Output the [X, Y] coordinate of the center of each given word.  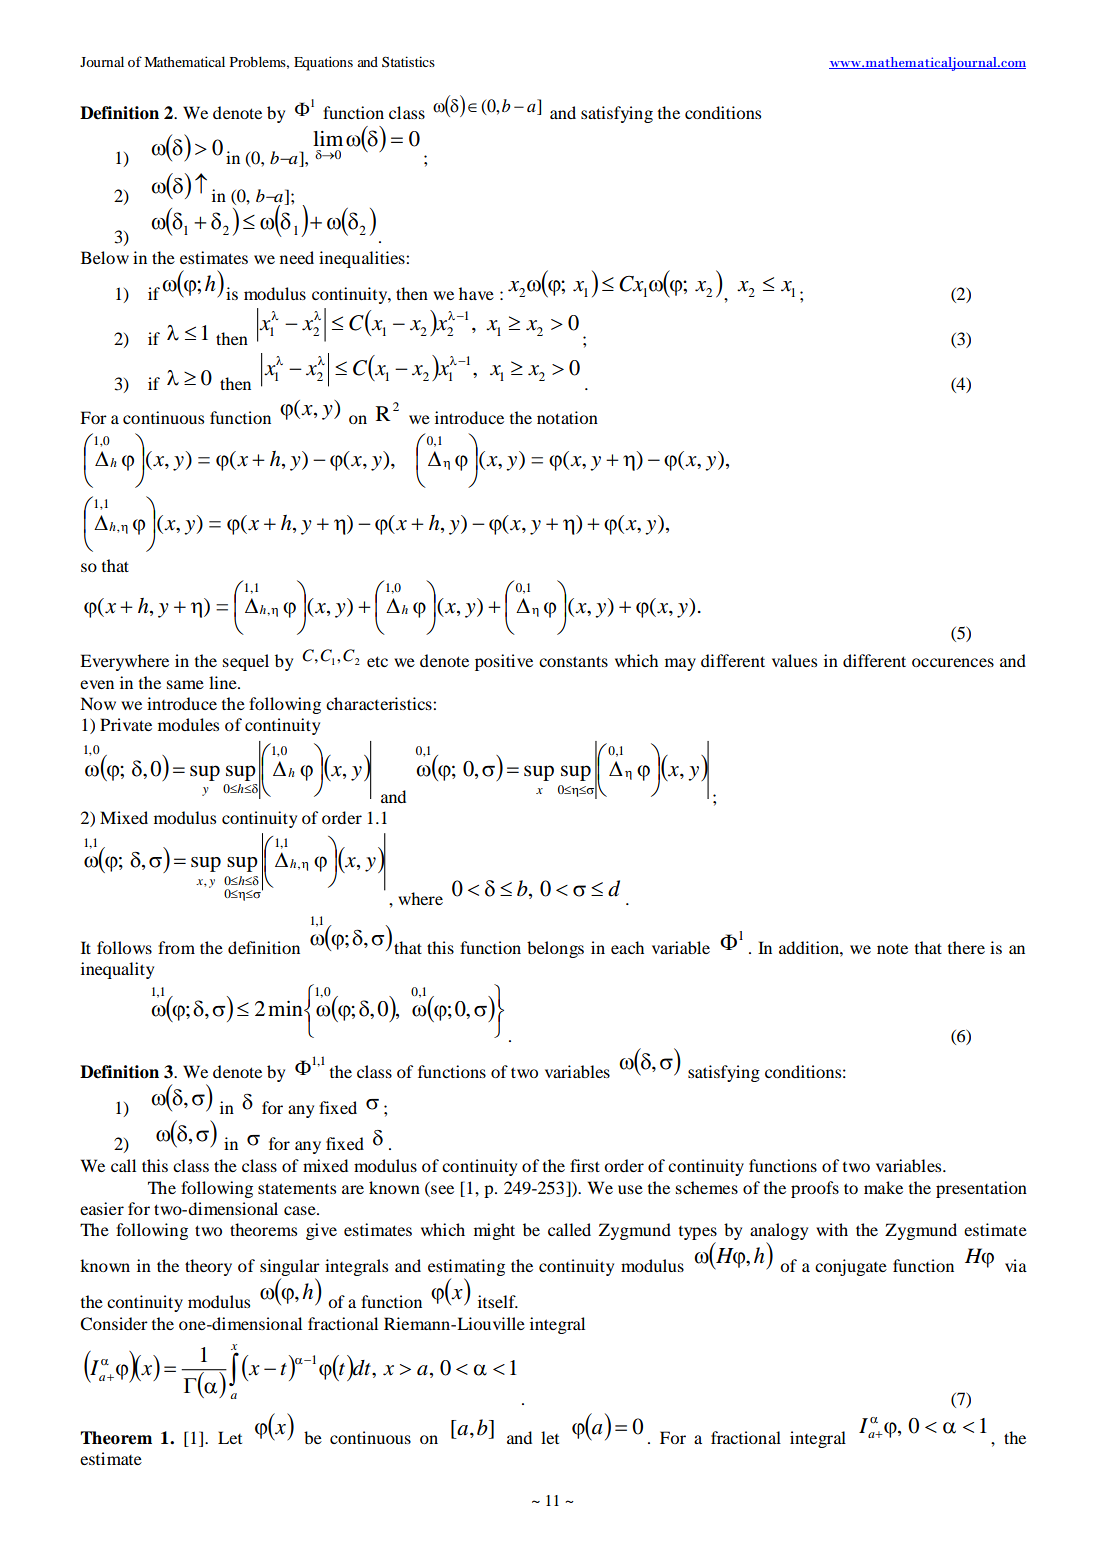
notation [567, 417]
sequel [246, 662]
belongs [555, 949]
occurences [953, 662]
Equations [323, 63]
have [476, 293]
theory [208, 1267]
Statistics [408, 61]
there [966, 947]
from [176, 947]
